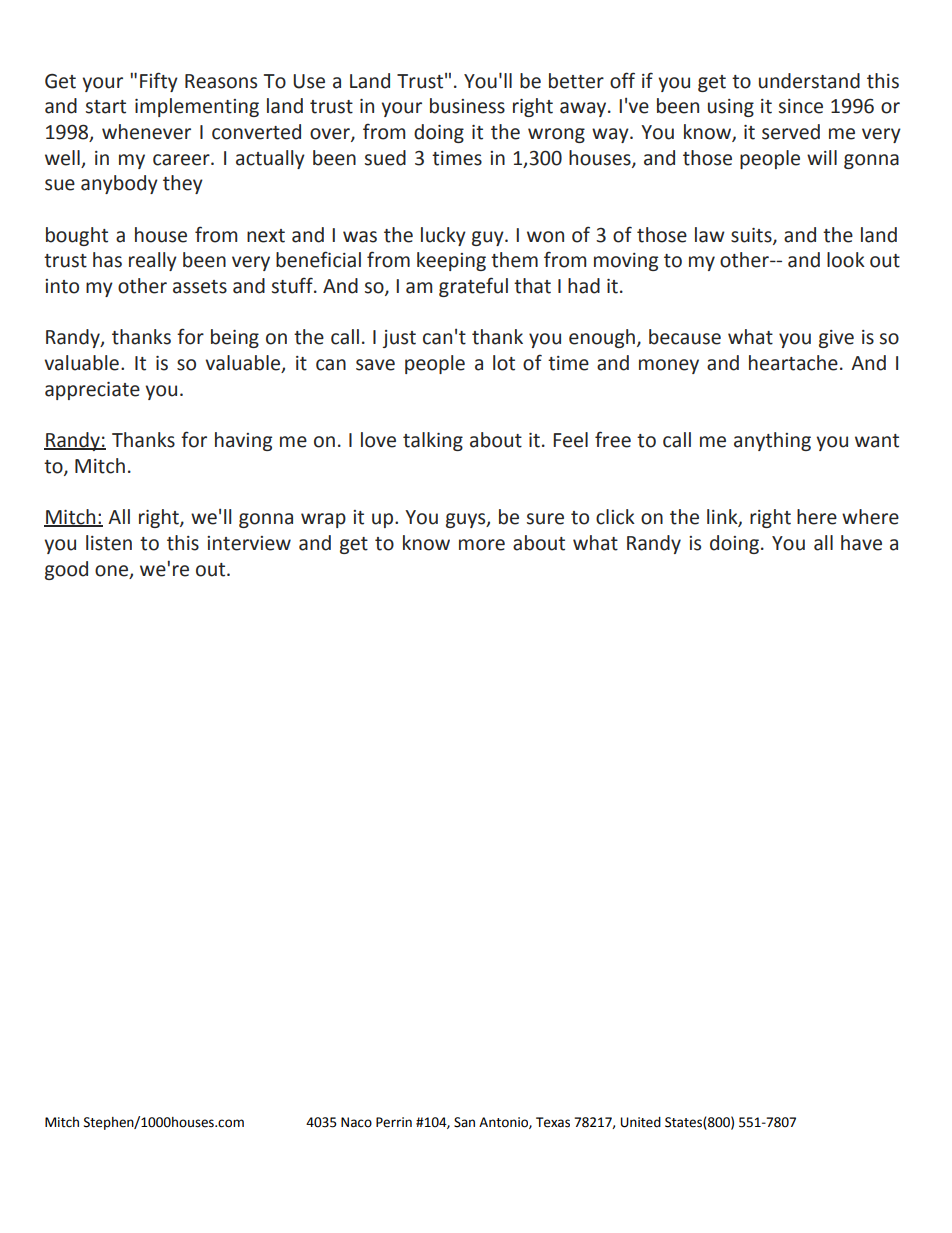 Image resolution: width=952 pixels, height=1233 pixels. I want to click on Perrin, so click(394, 1122).
